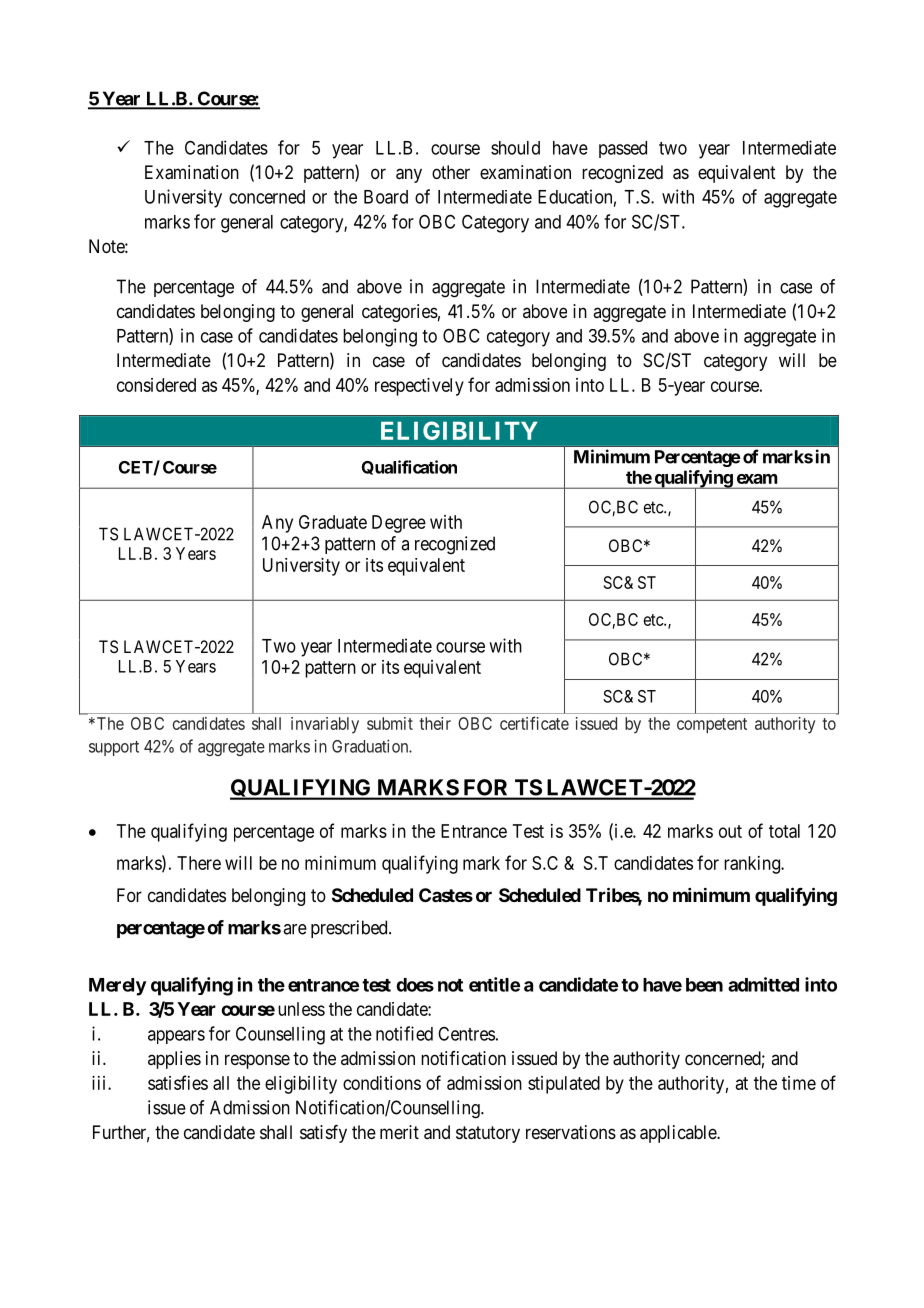 This screenshot has width=924, height=1308. I want to click on their, so click(435, 723).
